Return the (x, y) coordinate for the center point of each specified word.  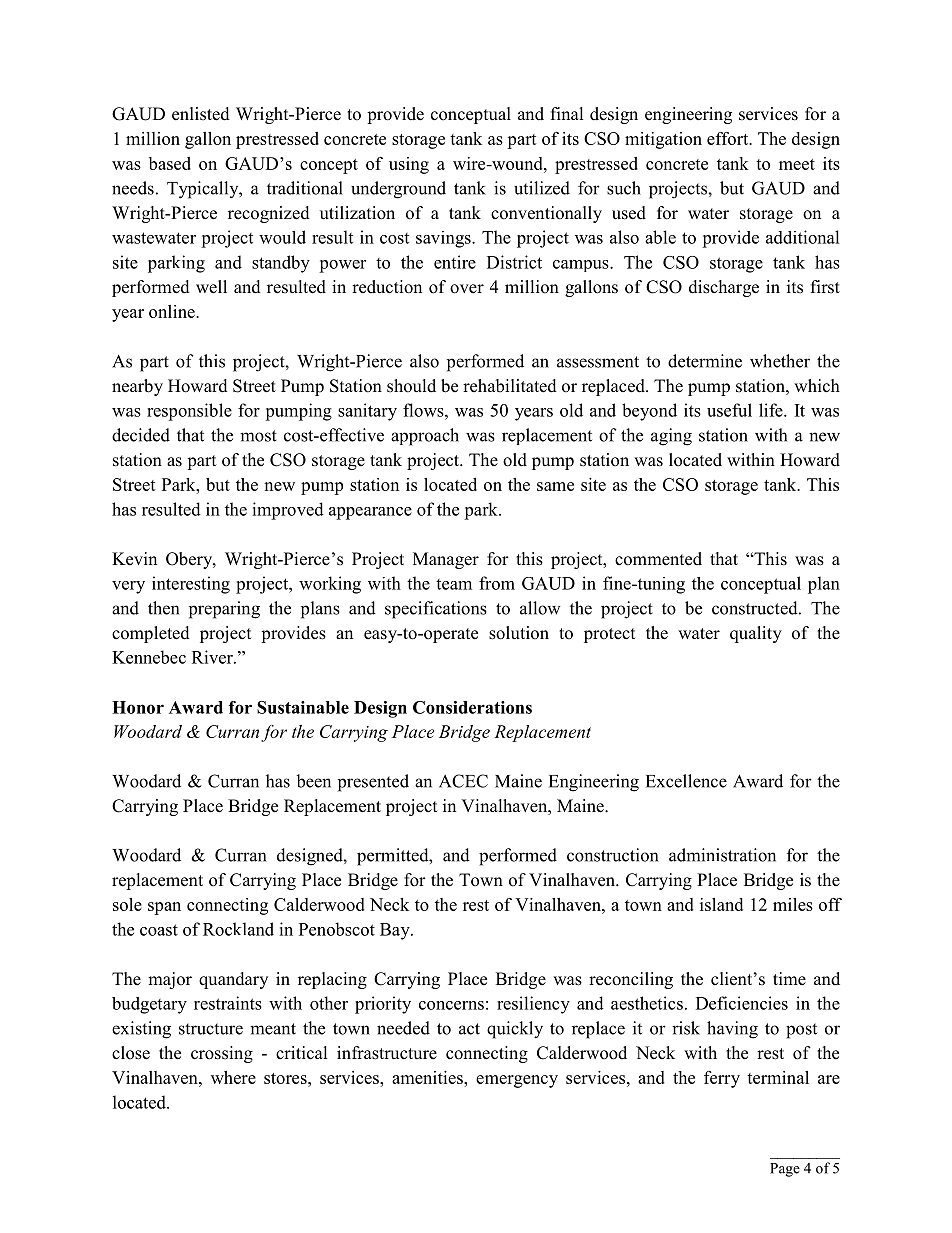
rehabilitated (510, 386)
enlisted (201, 114)
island (721, 904)
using (409, 165)
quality (756, 634)
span (164, 908)
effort (729, 138)
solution (519, 633)
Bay (396, 931)
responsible (189, 412)
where (233, 1077)
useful (729, 410)
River (213, 657)
